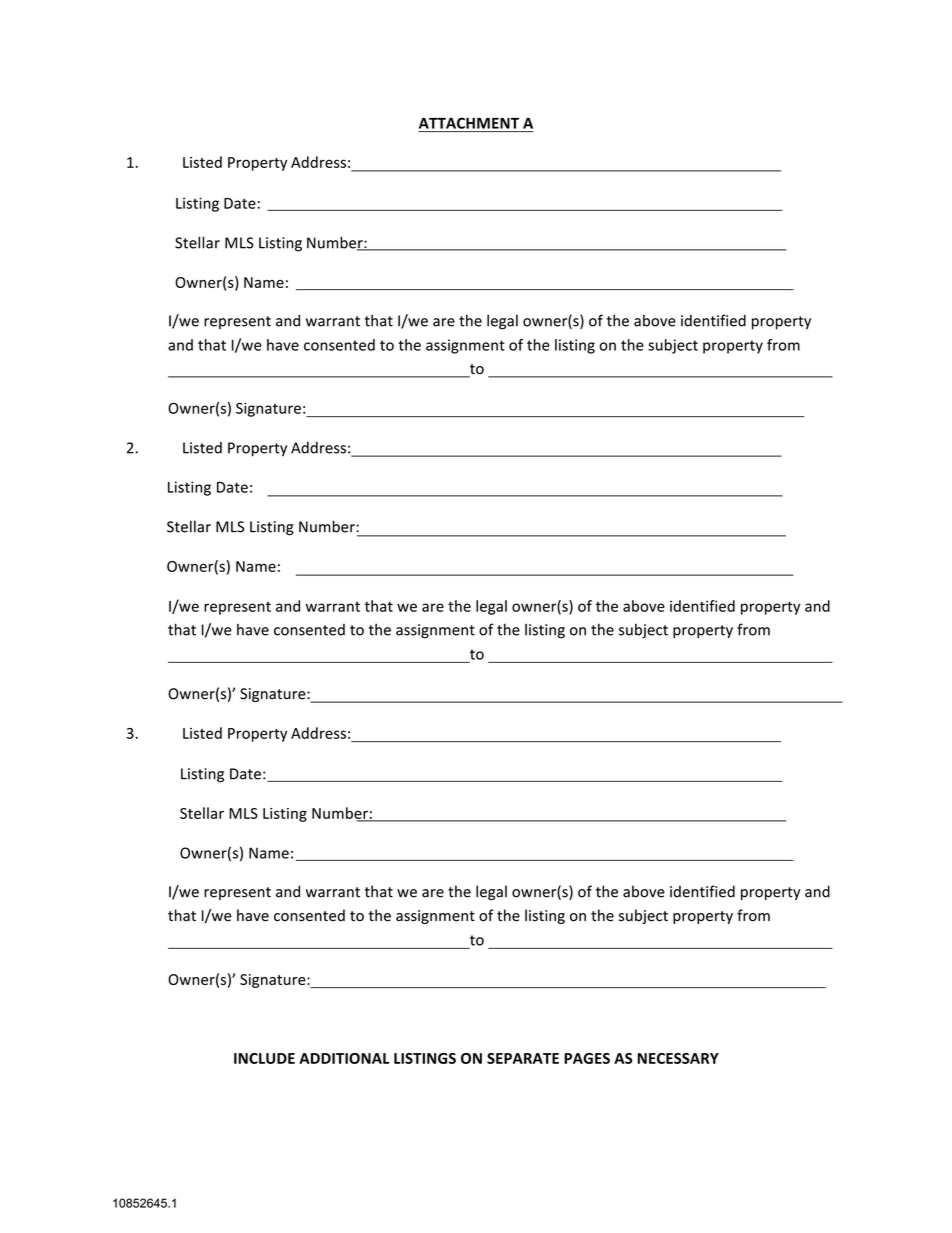 Image resolution: width=952 pixels, height=1233 pixels. What do you see at coordinates (523, 1058) in the page?
I see `SEPARATE` at bounding box center [523, 1058].
